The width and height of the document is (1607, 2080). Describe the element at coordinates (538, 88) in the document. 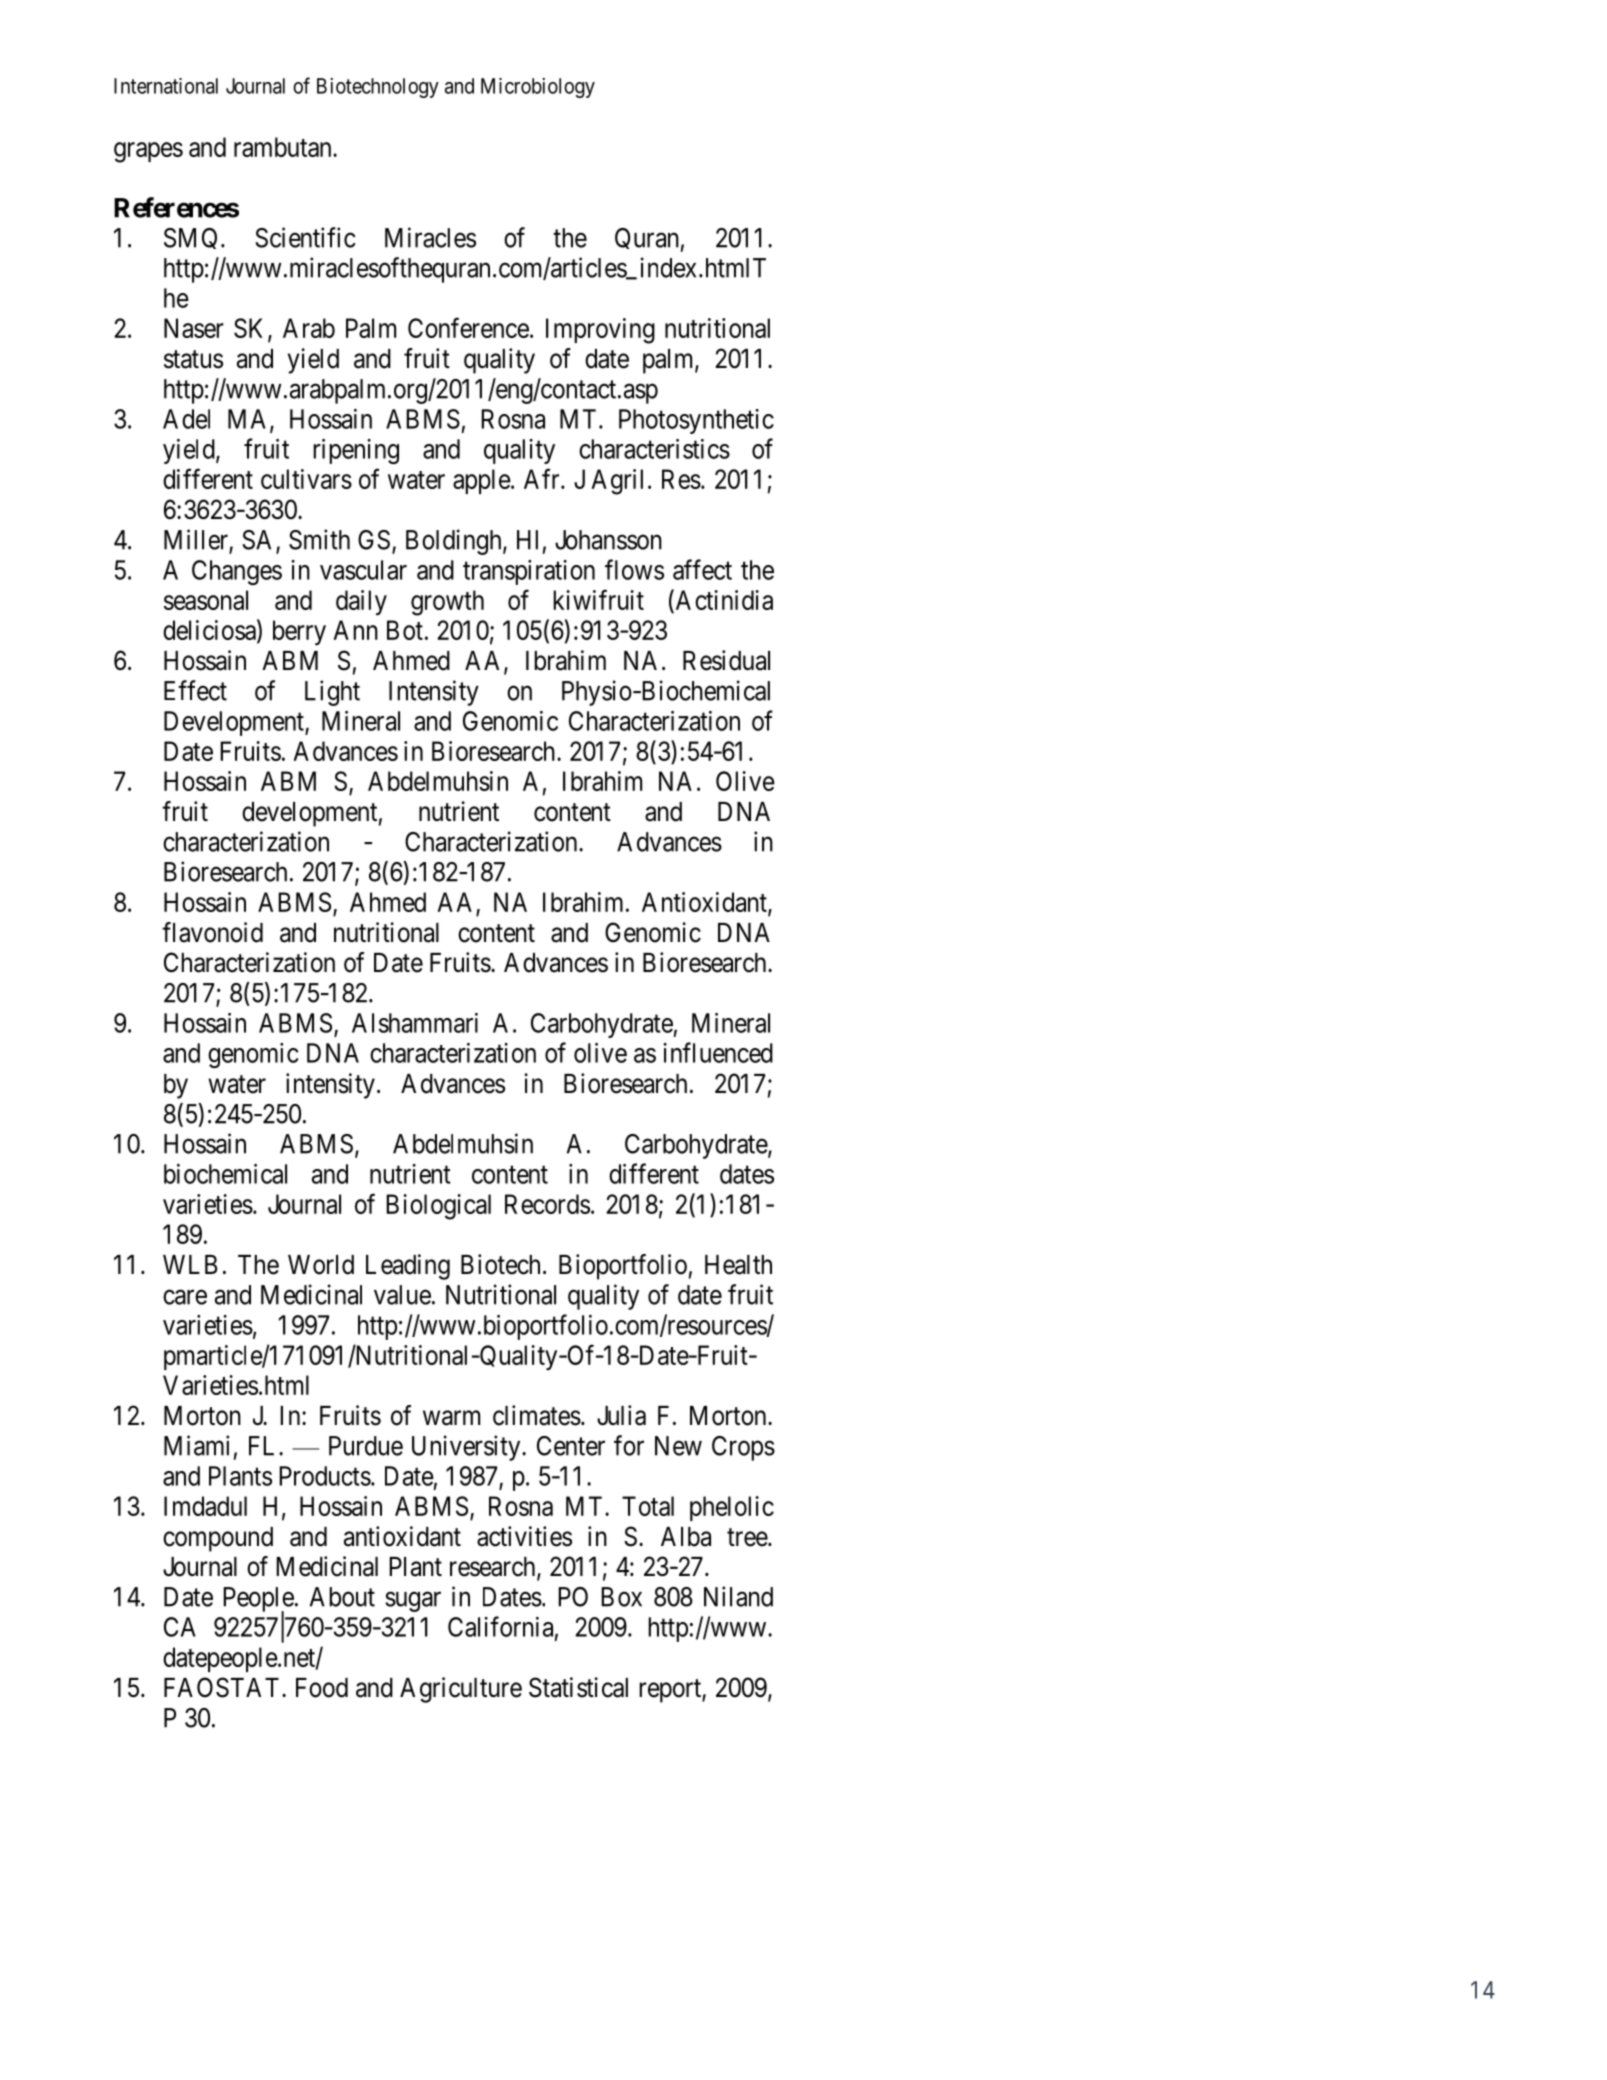

I see `Microbiology` at that location.
